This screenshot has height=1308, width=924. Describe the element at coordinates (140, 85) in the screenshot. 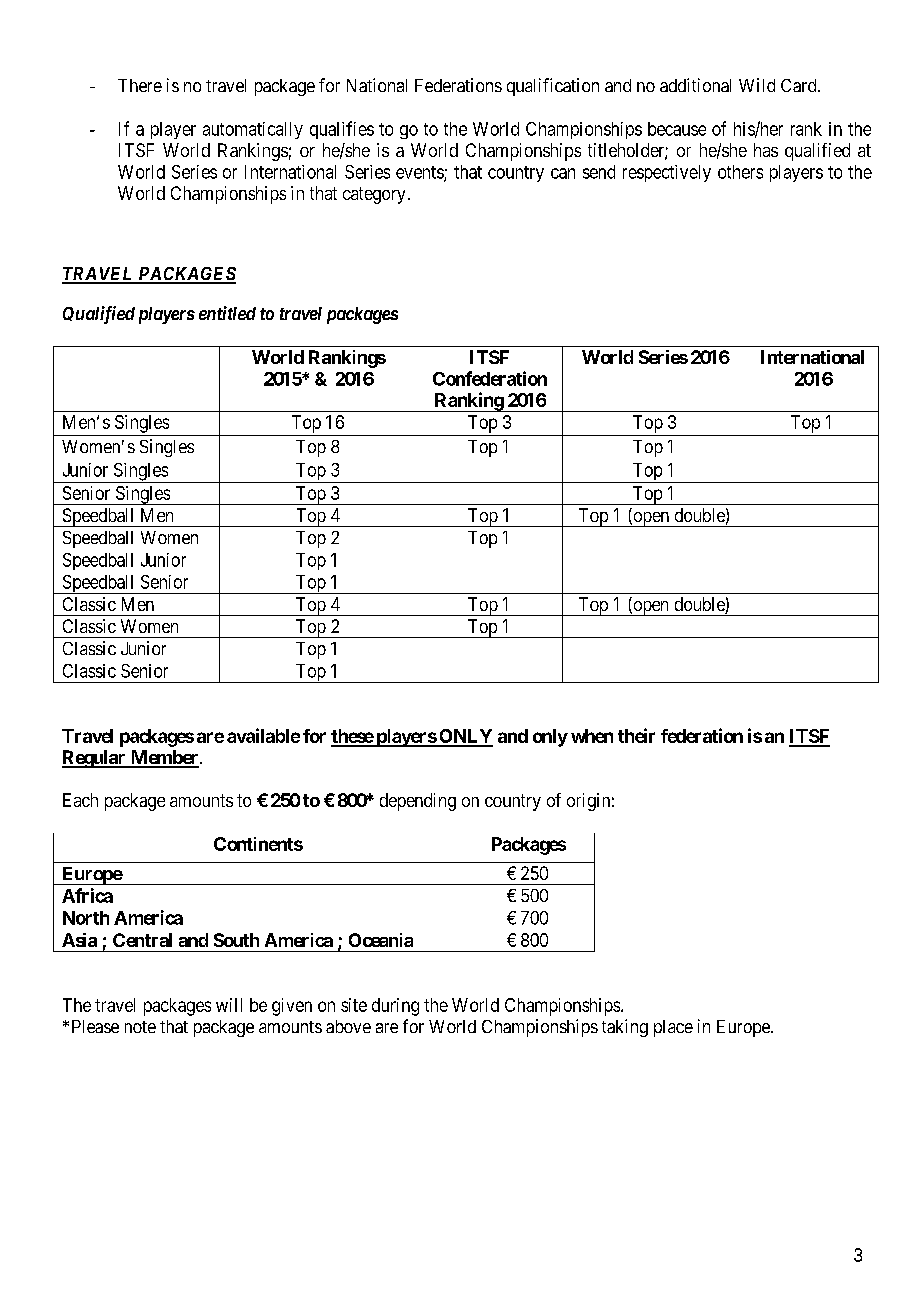

I see `There` at that location.
